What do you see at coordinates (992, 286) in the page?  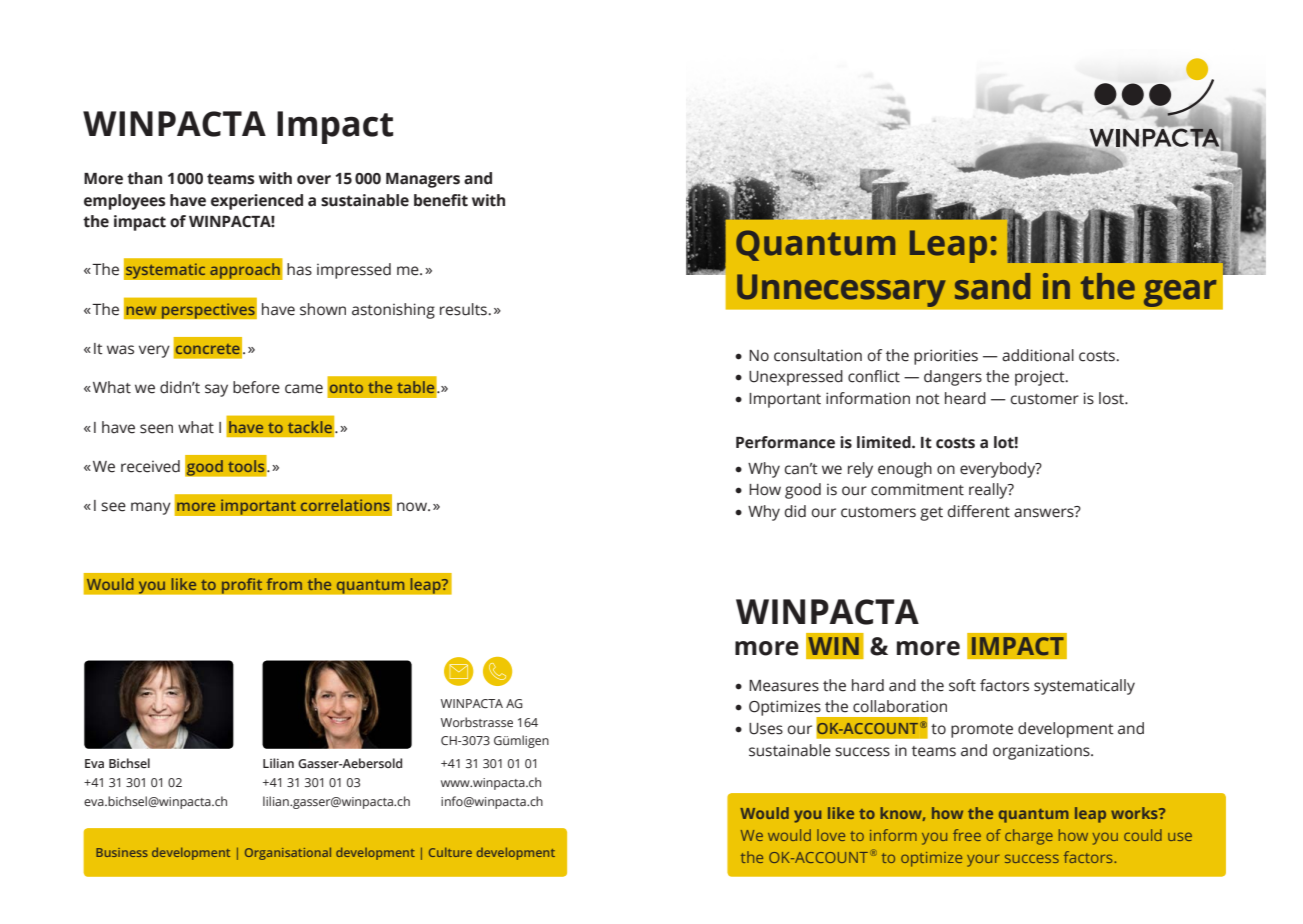 I see `sand` at bounding box center [992, 286].
